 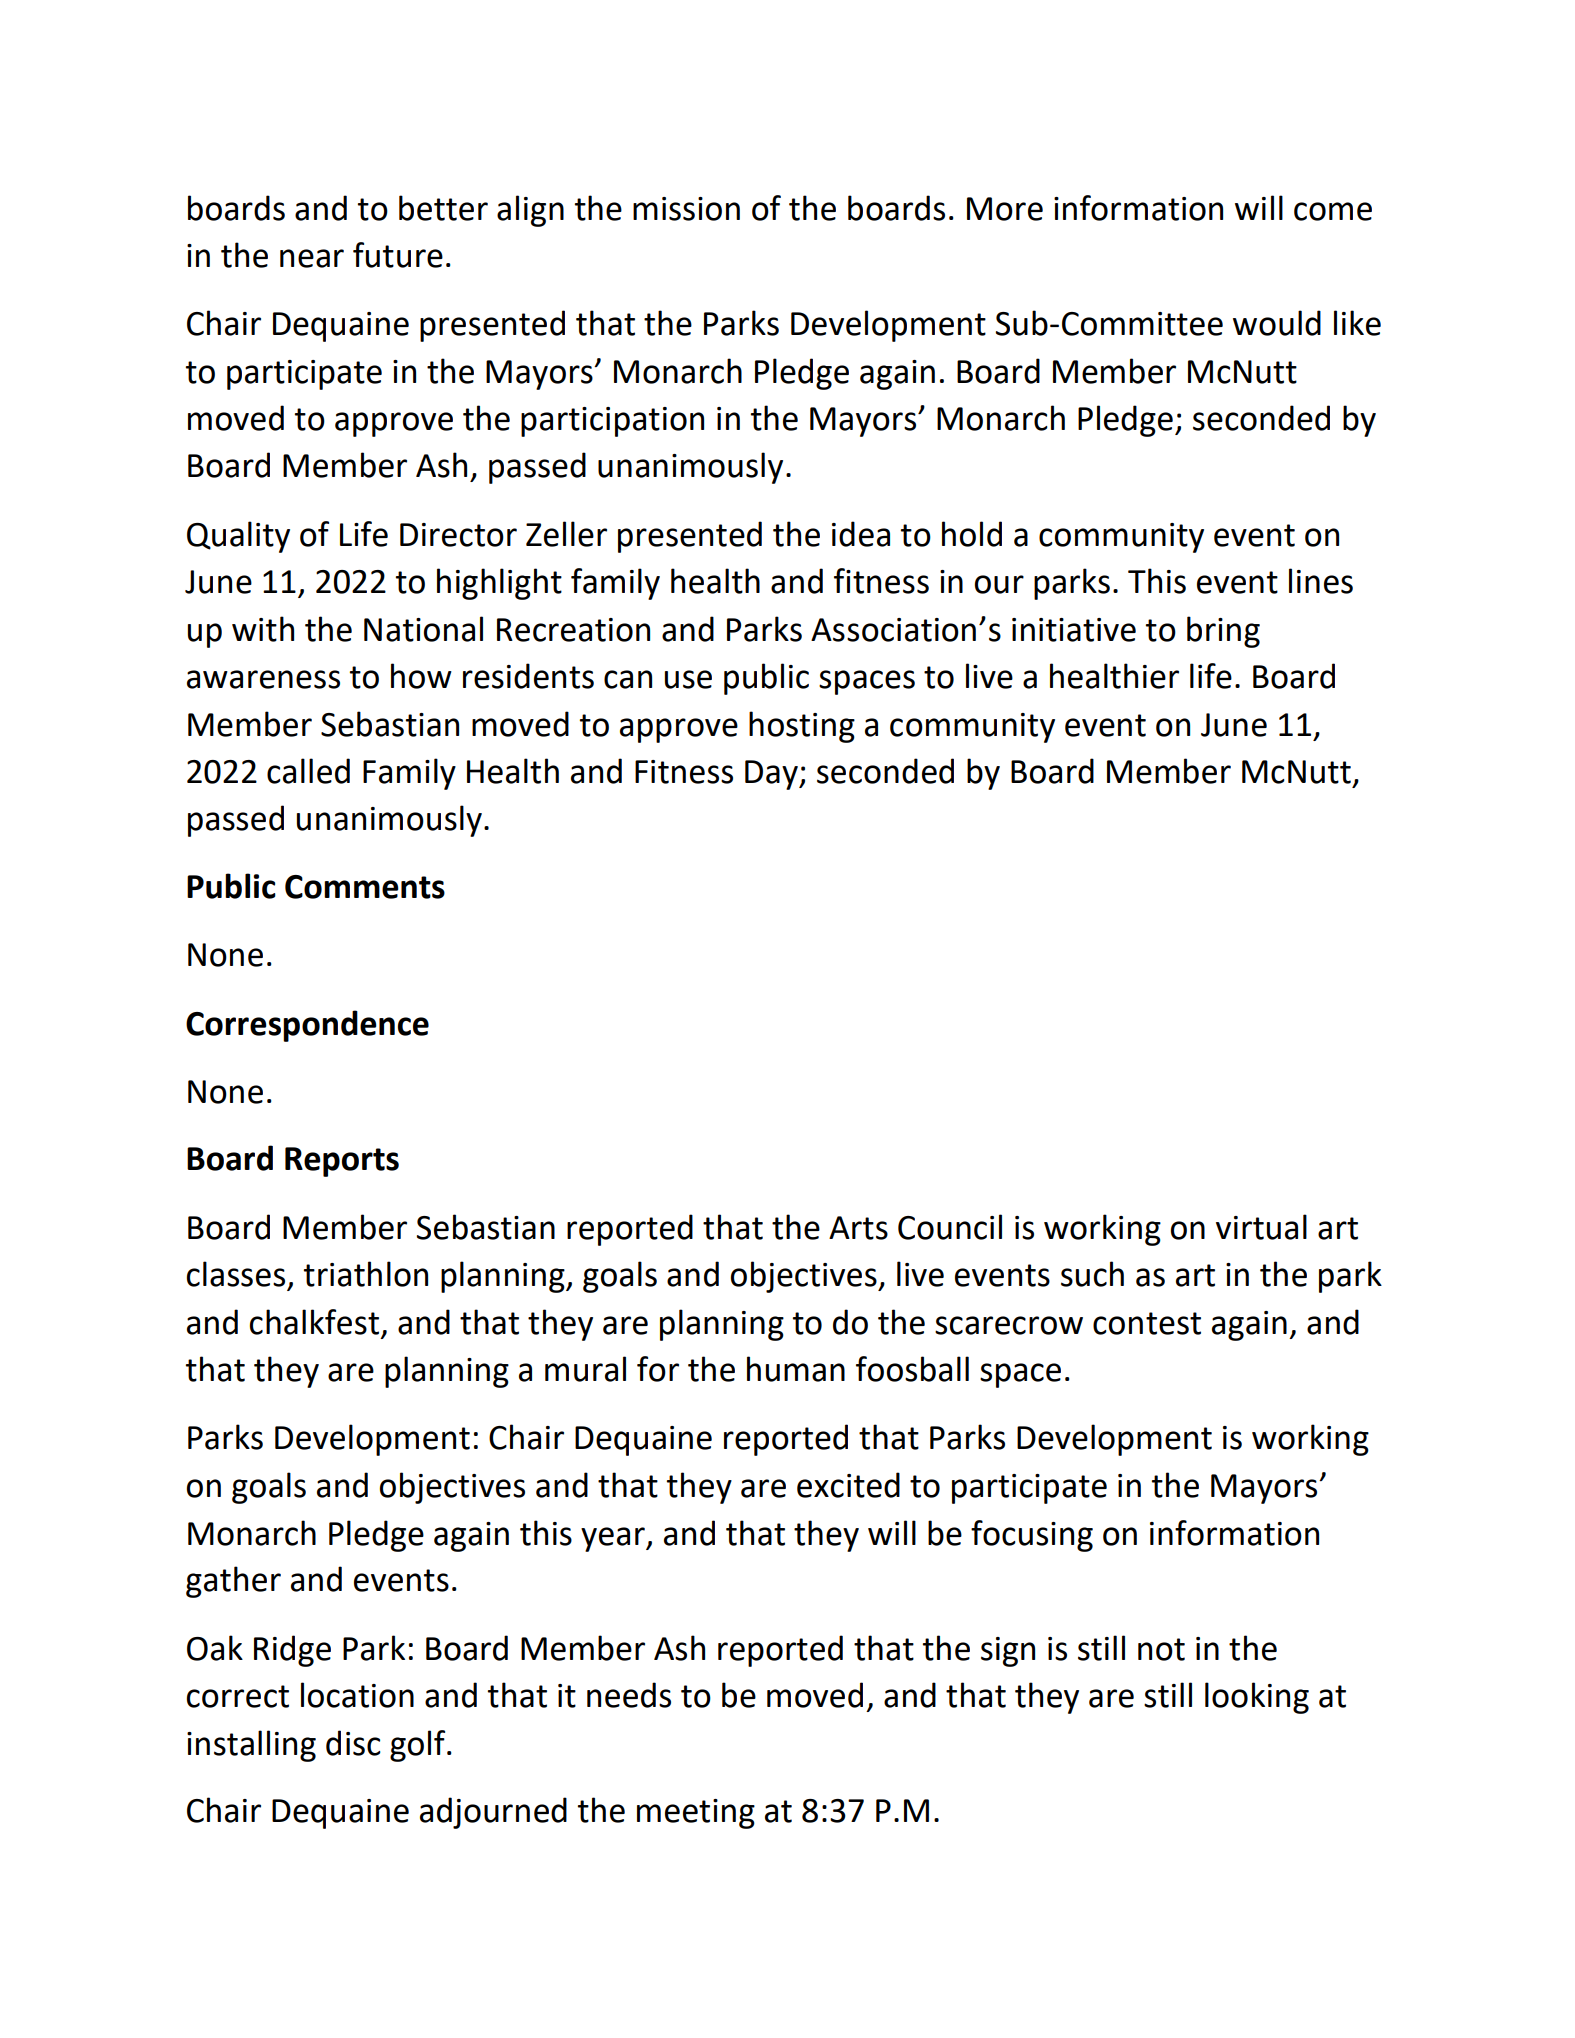 What do you see at coordinates (366, 1274) in the page?
I see `triathlon` at bounding box center [366, 1274].
